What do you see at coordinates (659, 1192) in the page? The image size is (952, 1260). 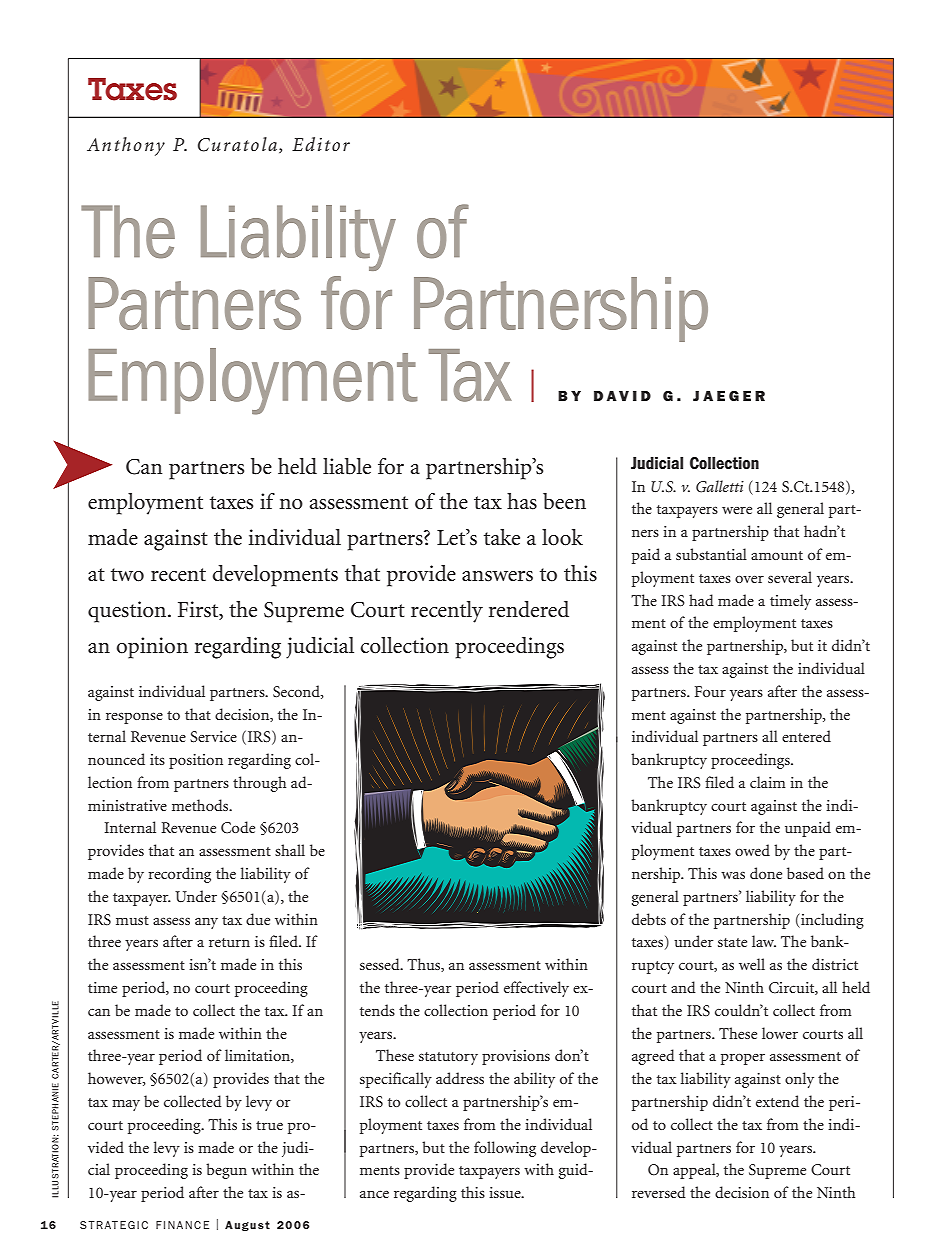 I see `reversed` at bounding box center [659, 1192].
